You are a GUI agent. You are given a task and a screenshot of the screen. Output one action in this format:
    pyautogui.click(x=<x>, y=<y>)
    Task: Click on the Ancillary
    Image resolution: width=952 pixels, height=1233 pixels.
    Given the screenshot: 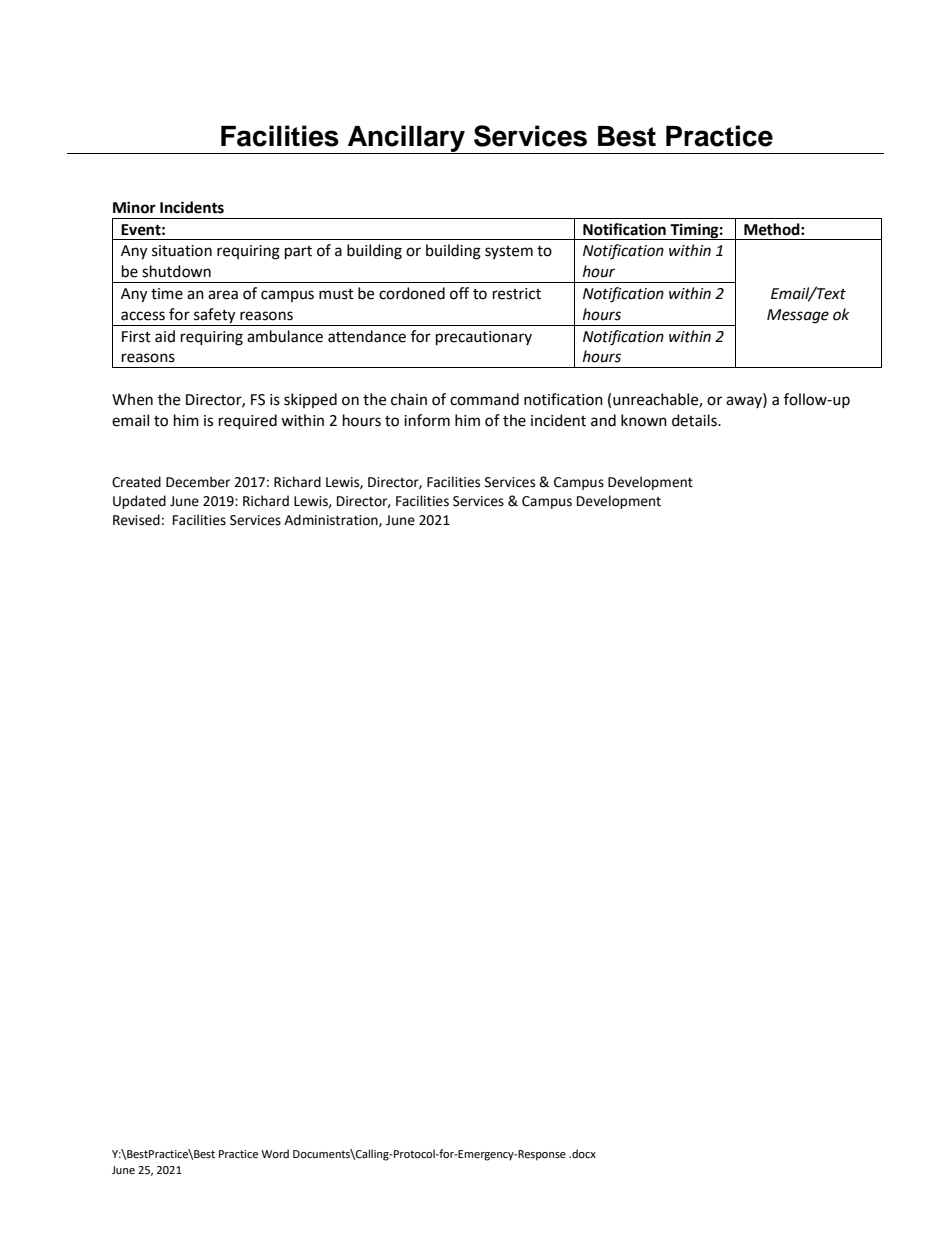 What is the action you would take?
    pyautogui.click(x=406, y=139)
